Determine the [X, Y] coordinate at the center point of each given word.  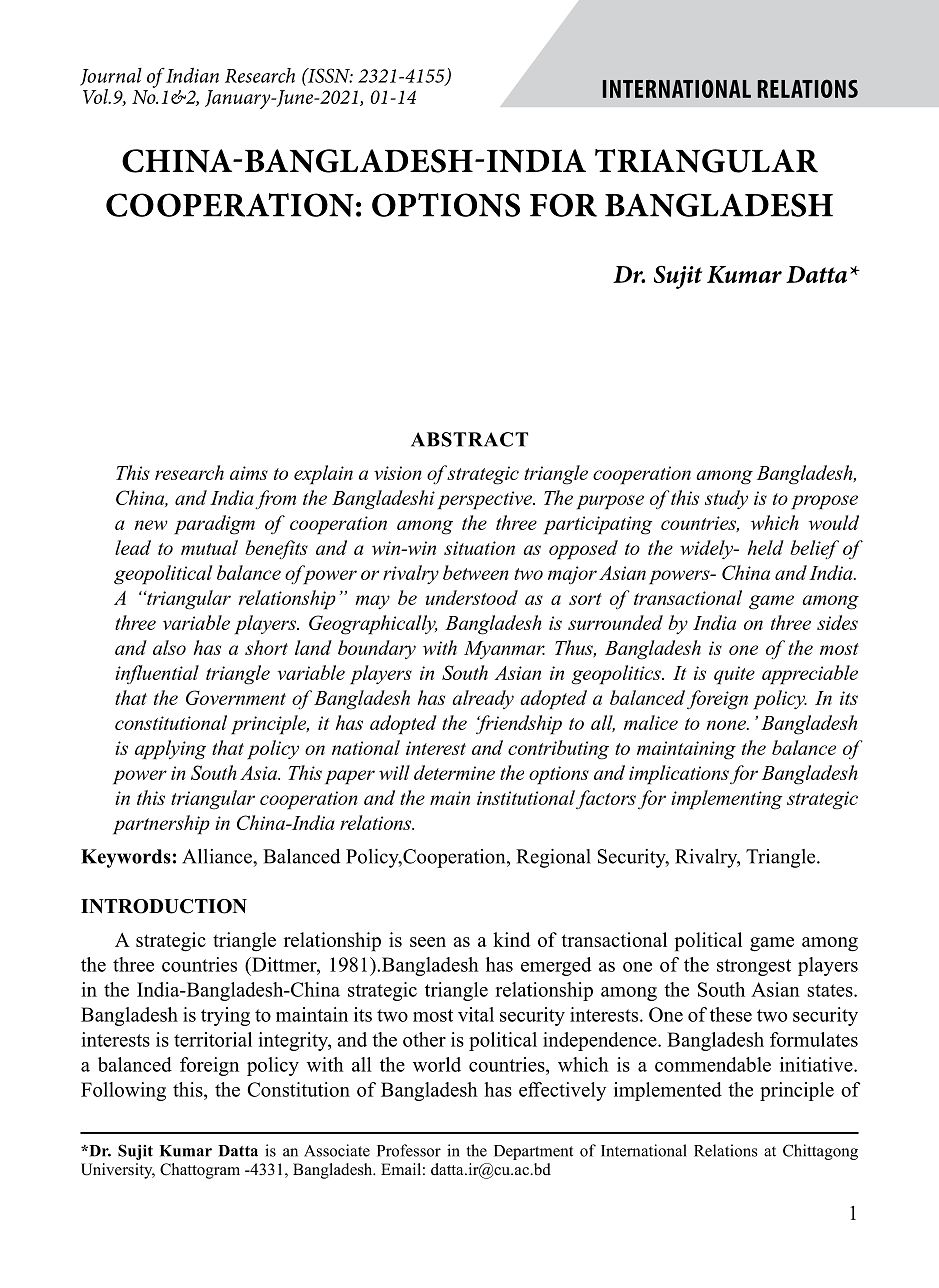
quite [734, 675]
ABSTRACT [469, 439]
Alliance [218, 856]
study [726, 499]
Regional [553, 858]
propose [824, 502]
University [118, 1171]
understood [472, 597]
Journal [111, 77]
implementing [727, 800]
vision [398, 473]
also [169, 647]
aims [249, 473]
